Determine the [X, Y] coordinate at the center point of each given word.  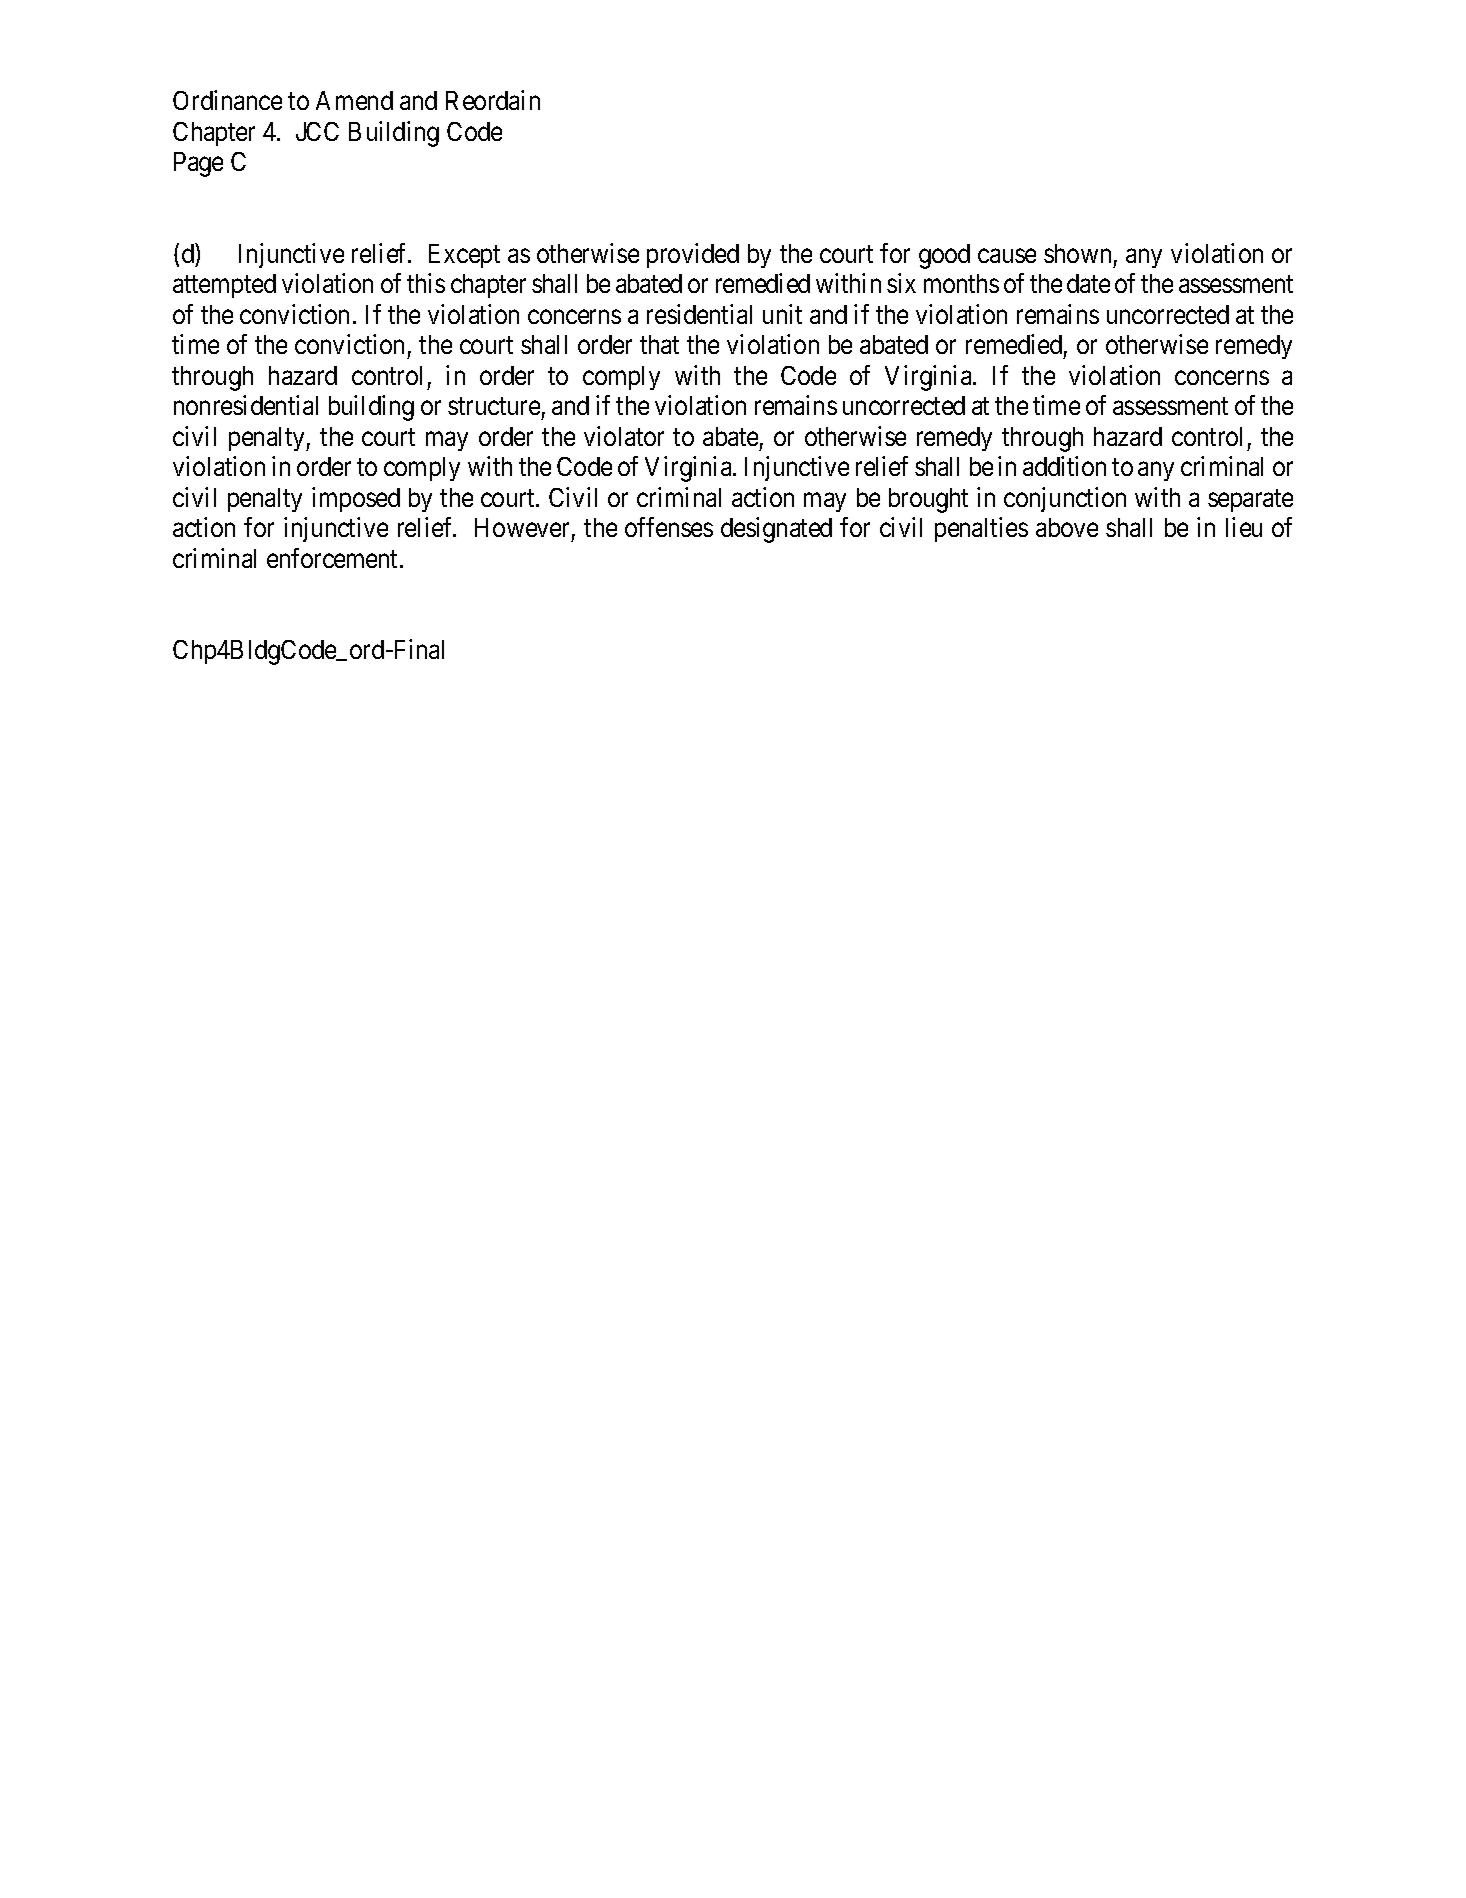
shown [1077, 253]
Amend [354, 100]
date [1088, 283]
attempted [224, 286]
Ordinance [227, 100]
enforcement [334, 558]
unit [782, 314]
